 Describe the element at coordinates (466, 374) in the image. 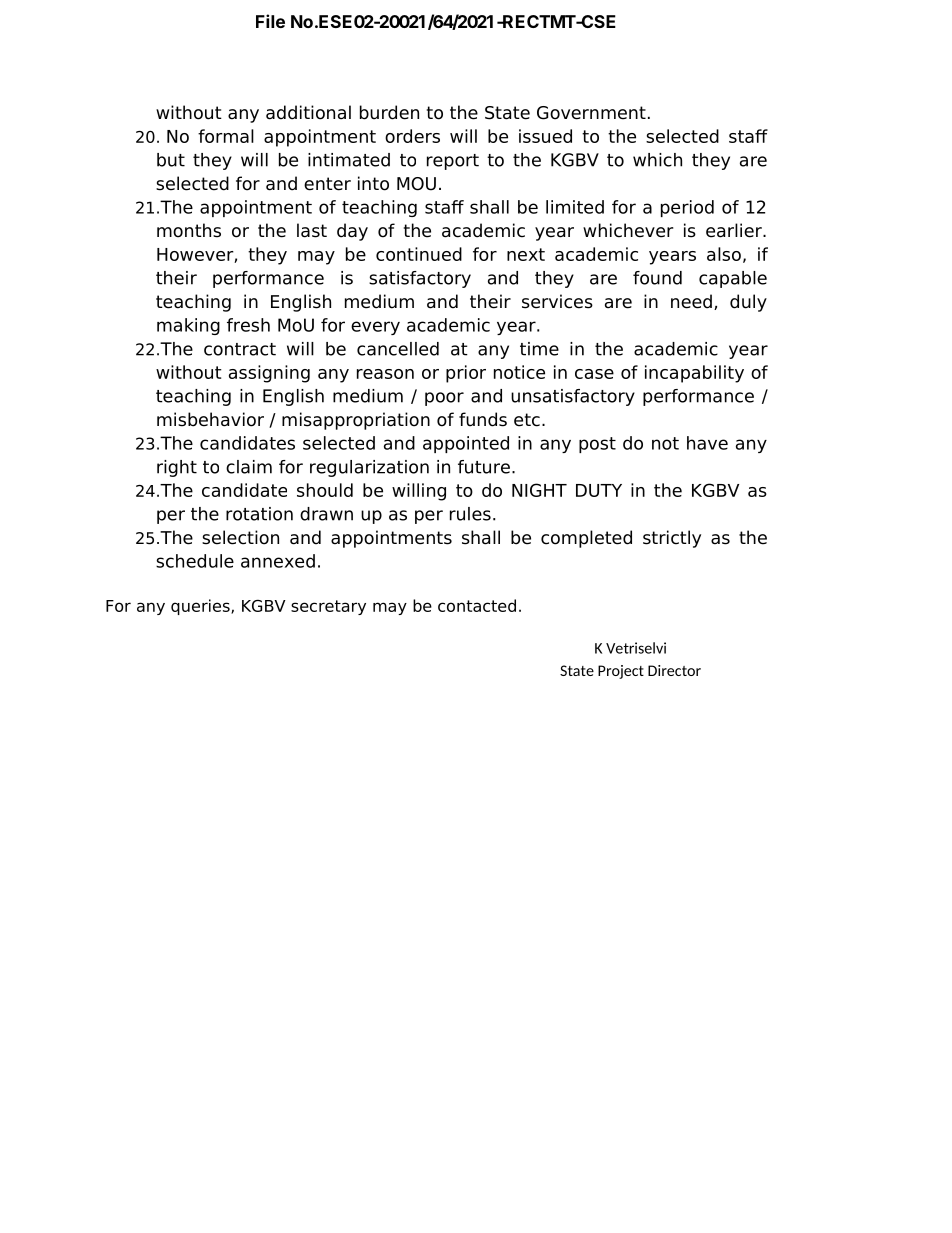

I see `prior` at that location.
